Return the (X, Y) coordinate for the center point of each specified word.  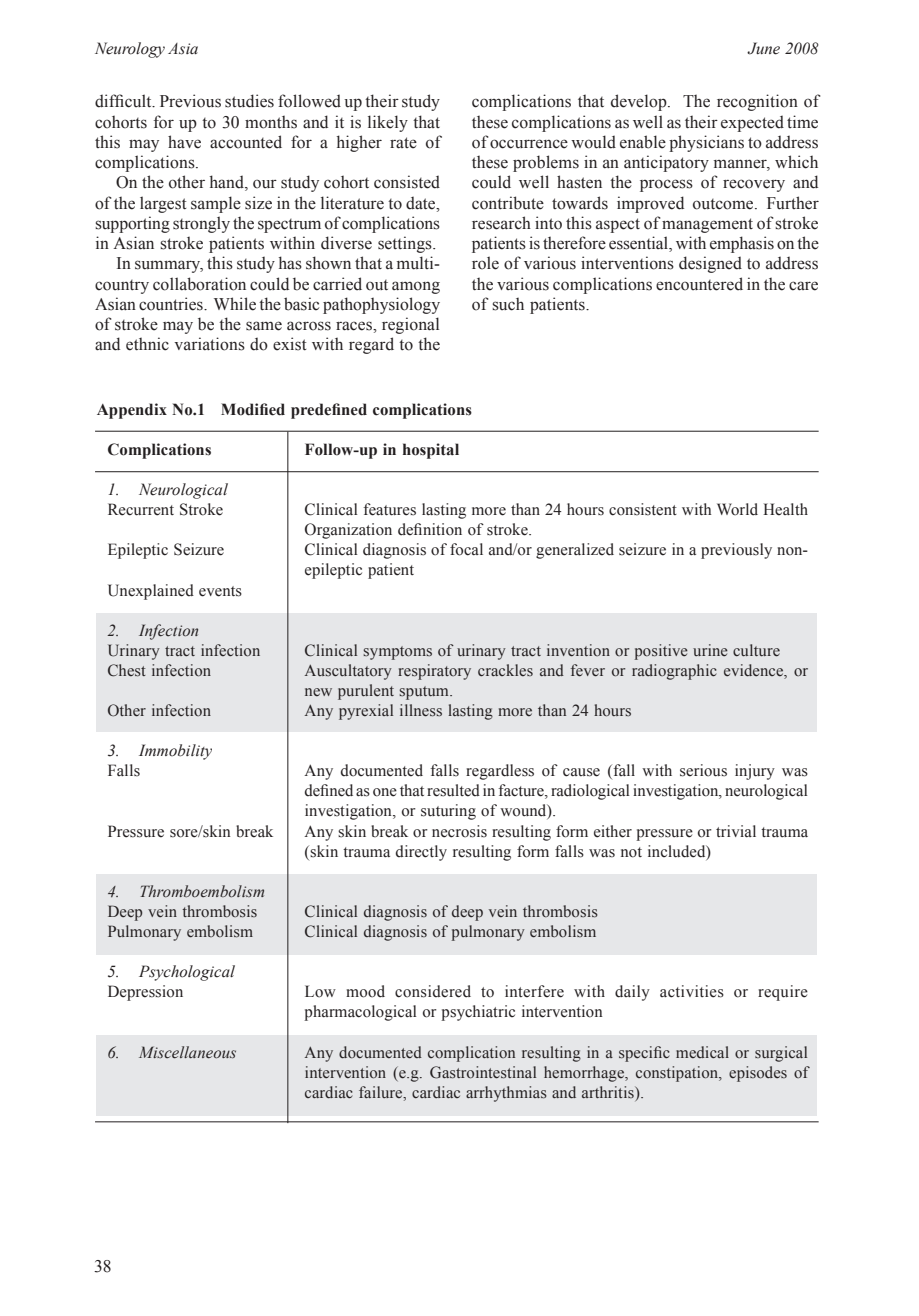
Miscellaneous (187, 1052)
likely (388, 123)
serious (703, 770)
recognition (757, 102)
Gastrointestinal (483, 1072)
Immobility (175, 752)
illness (421, 710)
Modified (253, 409)
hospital (431, 451)
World (737, 509)
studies (249, 101)
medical (702, 1052)
